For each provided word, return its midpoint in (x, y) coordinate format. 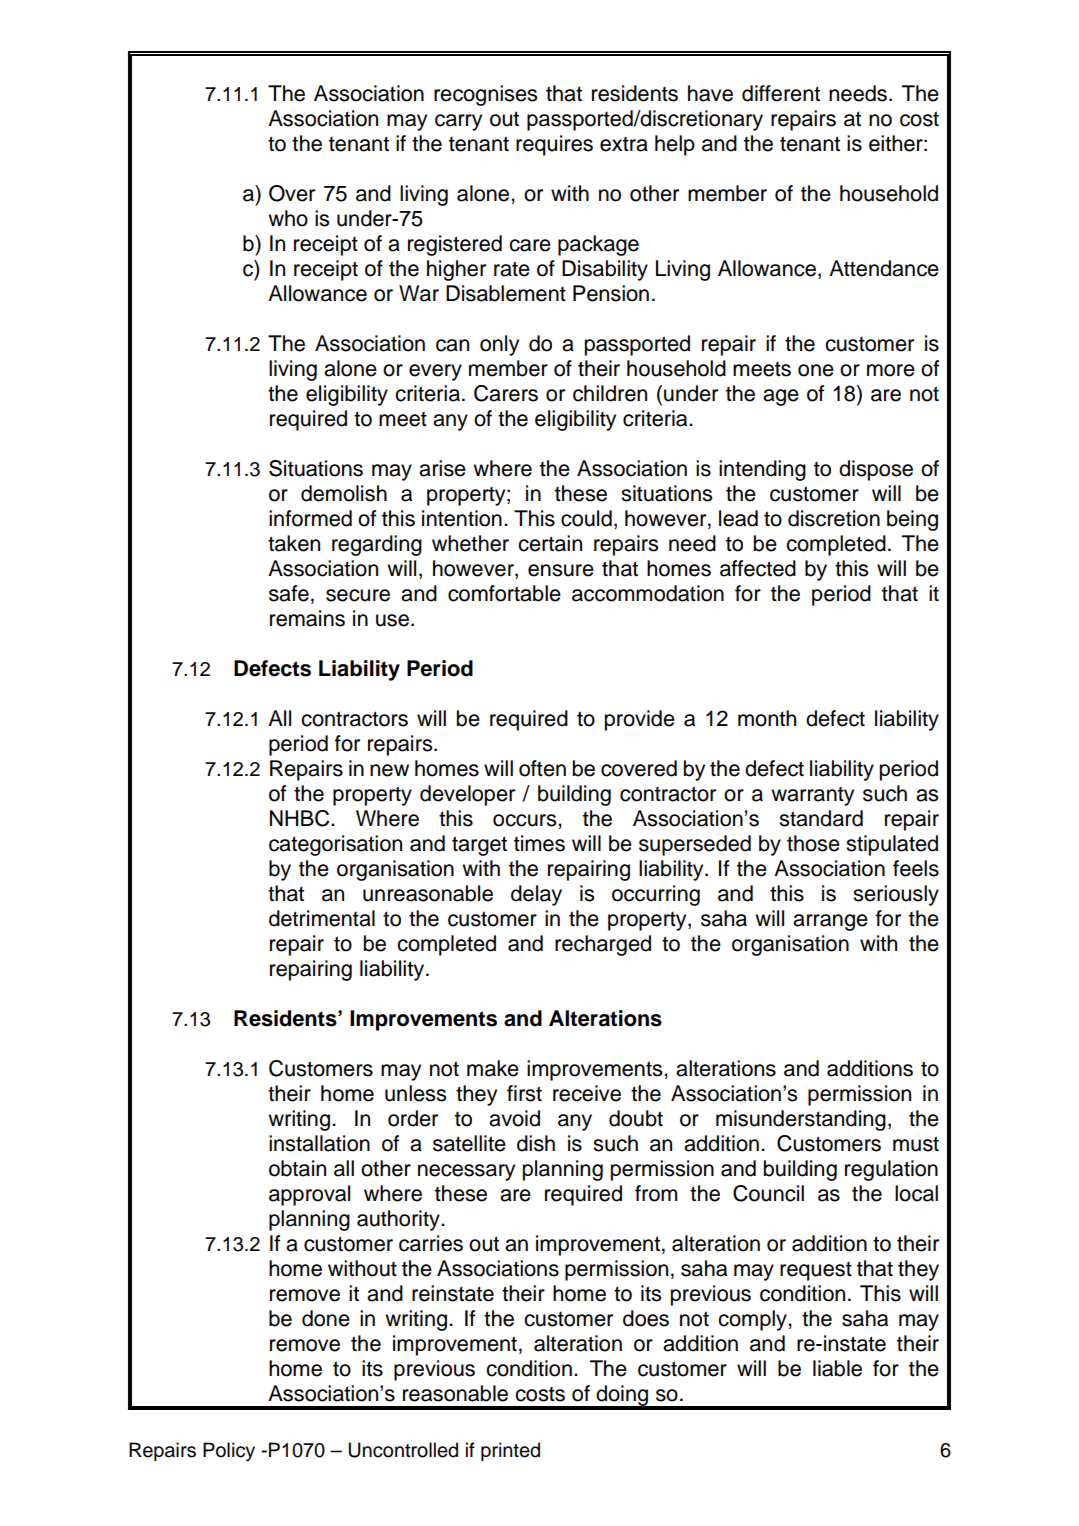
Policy (229, 1452)
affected (758, 568)
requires (554, 145)
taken (294, 543)
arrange (830, 922)
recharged (603, 945)
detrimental (322, 918)
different (781, 93)
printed (510, 1451)
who (288, 218)
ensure (561, 570)
